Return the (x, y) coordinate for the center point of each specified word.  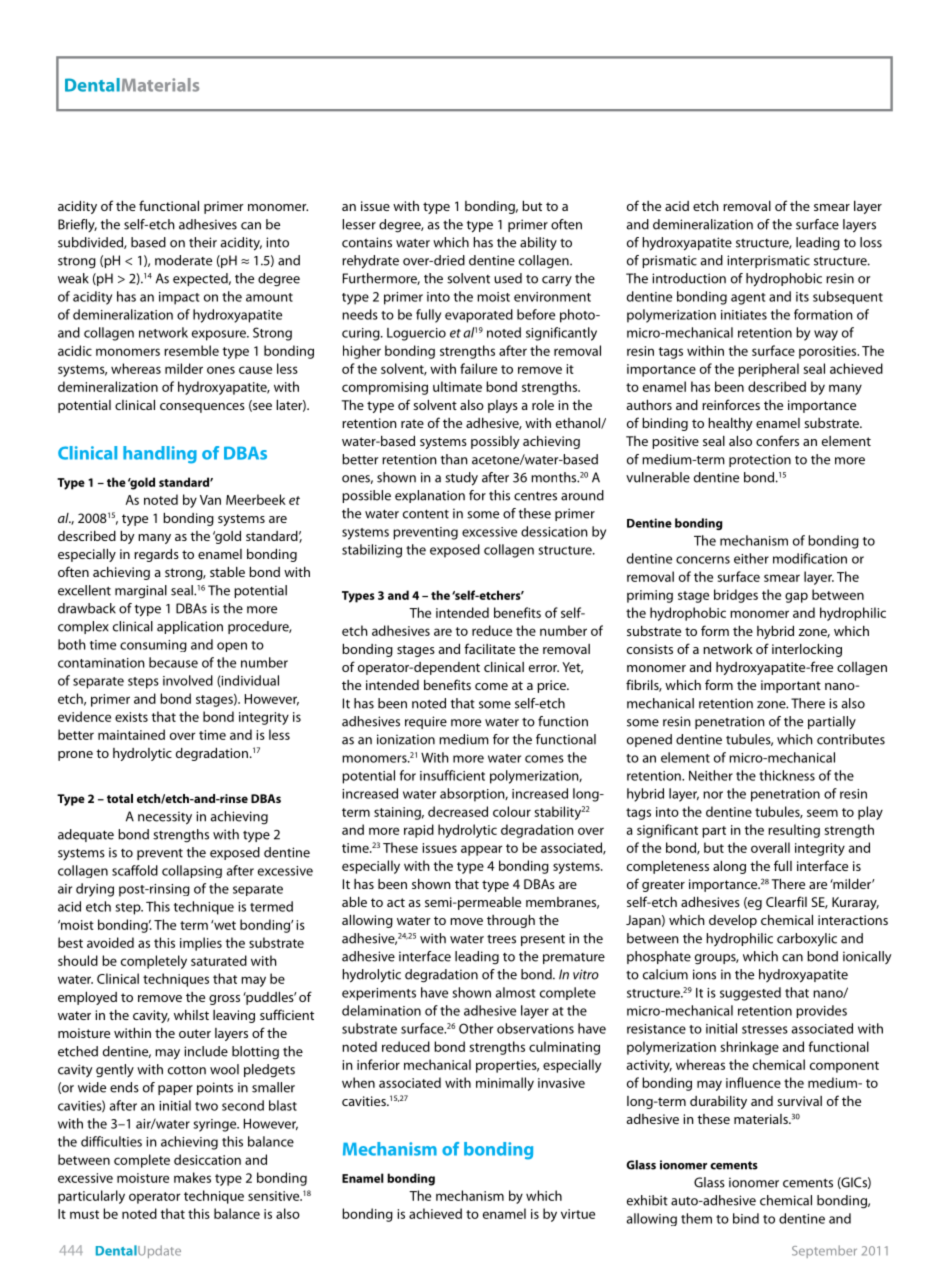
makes (192, 1177)
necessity (165, 818)
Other (476, 1028)
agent (748, 299)
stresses (765, 1029)
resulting (794, 831)
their (203, 242)
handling (160, 455)
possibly (495, 442)
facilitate (489, 648)
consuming (153, 646)
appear (482, 850)
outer (195, 1033)
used (508, 278)
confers (777, 440)
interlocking (807, 650)
